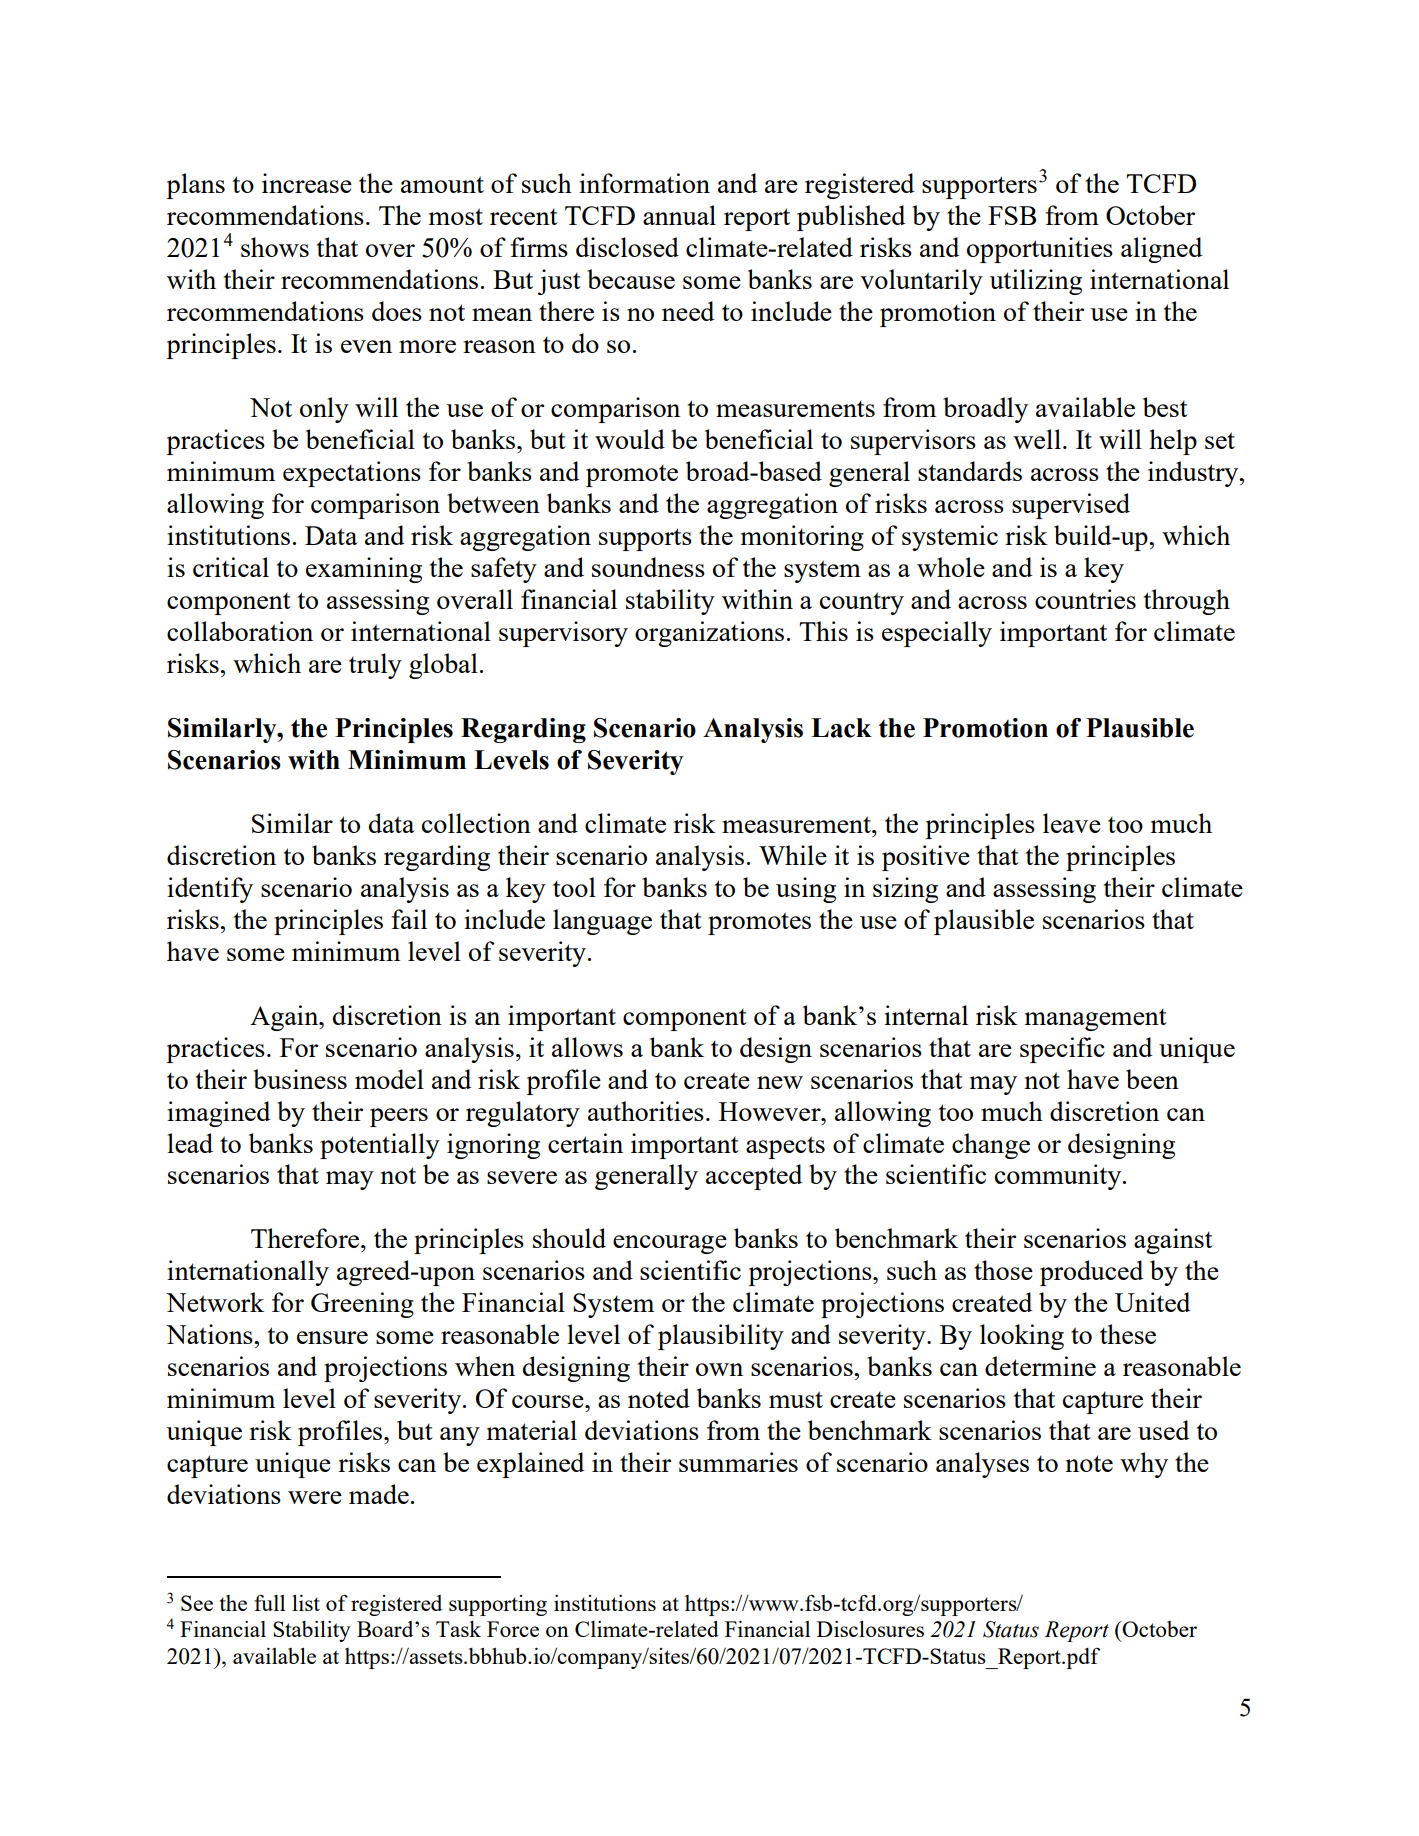 Image resolution: width=1419 pixels, height=1836 pixels. Describe the element at coordinates (306, 1603) in the screenshot. I see `list` at that location.
